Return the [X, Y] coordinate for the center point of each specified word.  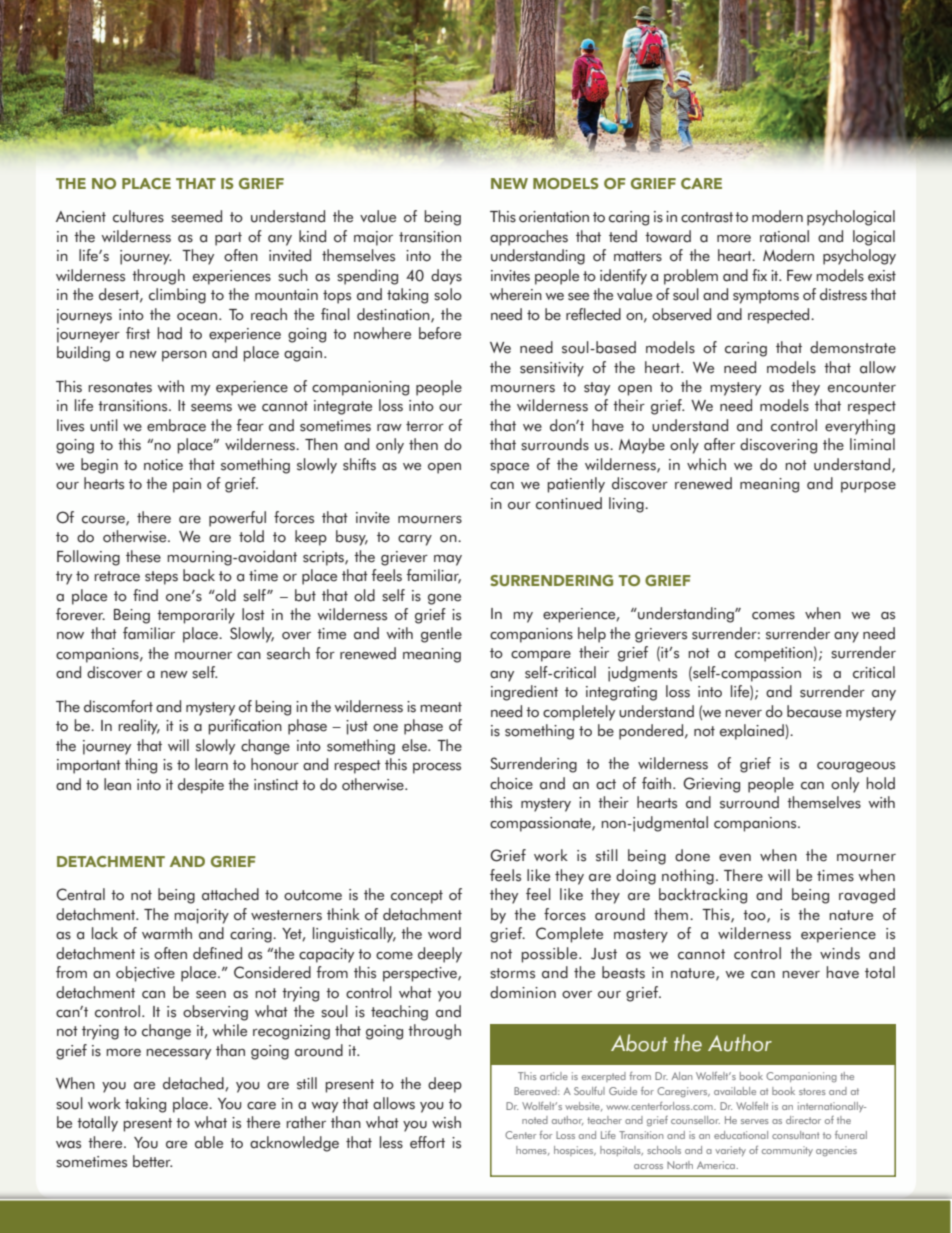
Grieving [711, 785]
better [152, 1161]
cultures [138, 216]
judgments [642, 674]
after [719, 444]
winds [840, 953]
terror [425, 426]
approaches [529, 238]
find [145, 595]
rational [784, 236]
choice [511, 783]
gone [444, 599]
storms [512, 973]
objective [145, 974]
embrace [176, 425]
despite [201, 786]
